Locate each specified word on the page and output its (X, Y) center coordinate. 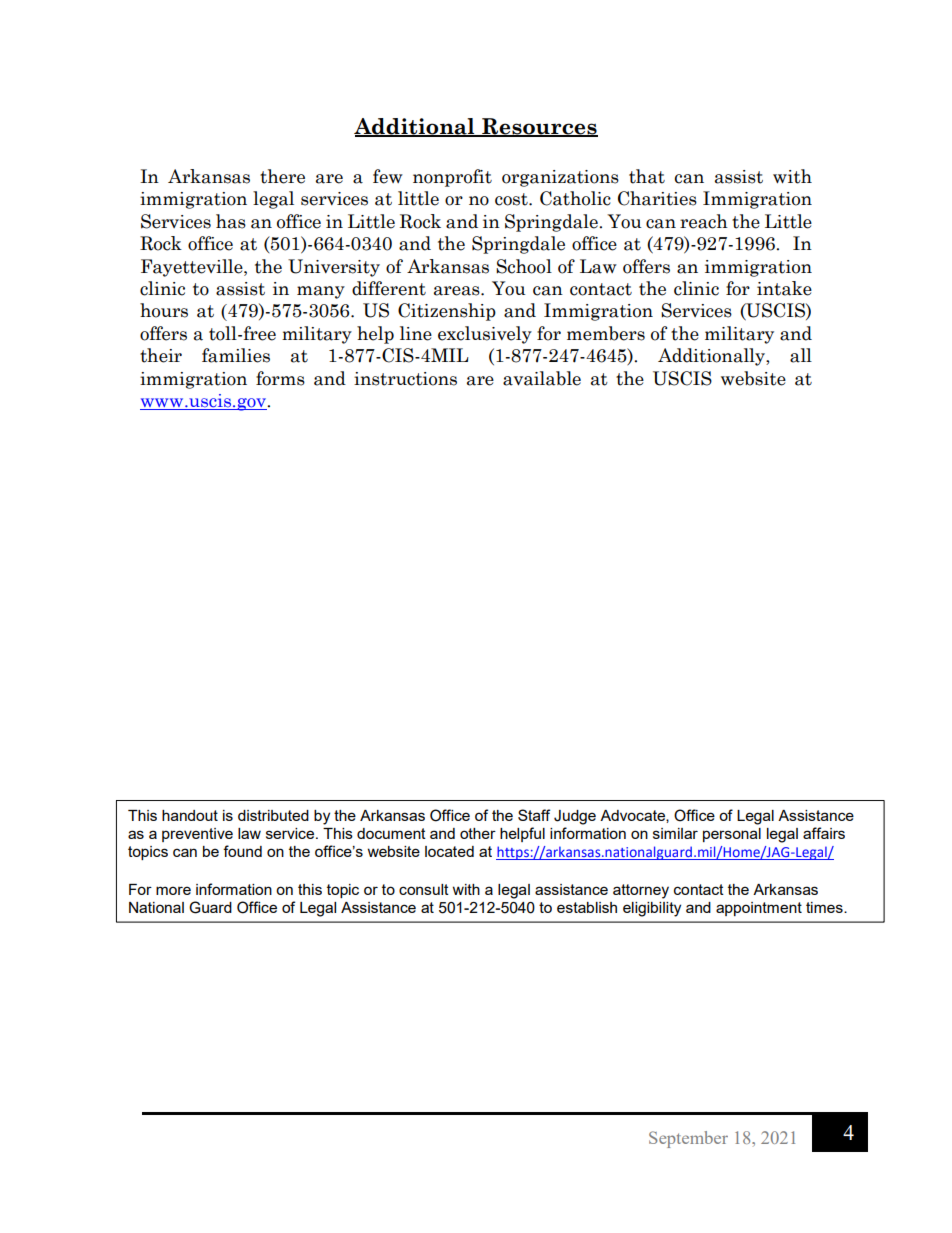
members (606, 333)
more (173, 890)
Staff (534, 815)
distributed (273, 815)
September (688, 1139)
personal (732, 835)
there (282, 176)
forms (280, 378)
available (542, 378)
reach (704, 221)
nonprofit (452, 178)
